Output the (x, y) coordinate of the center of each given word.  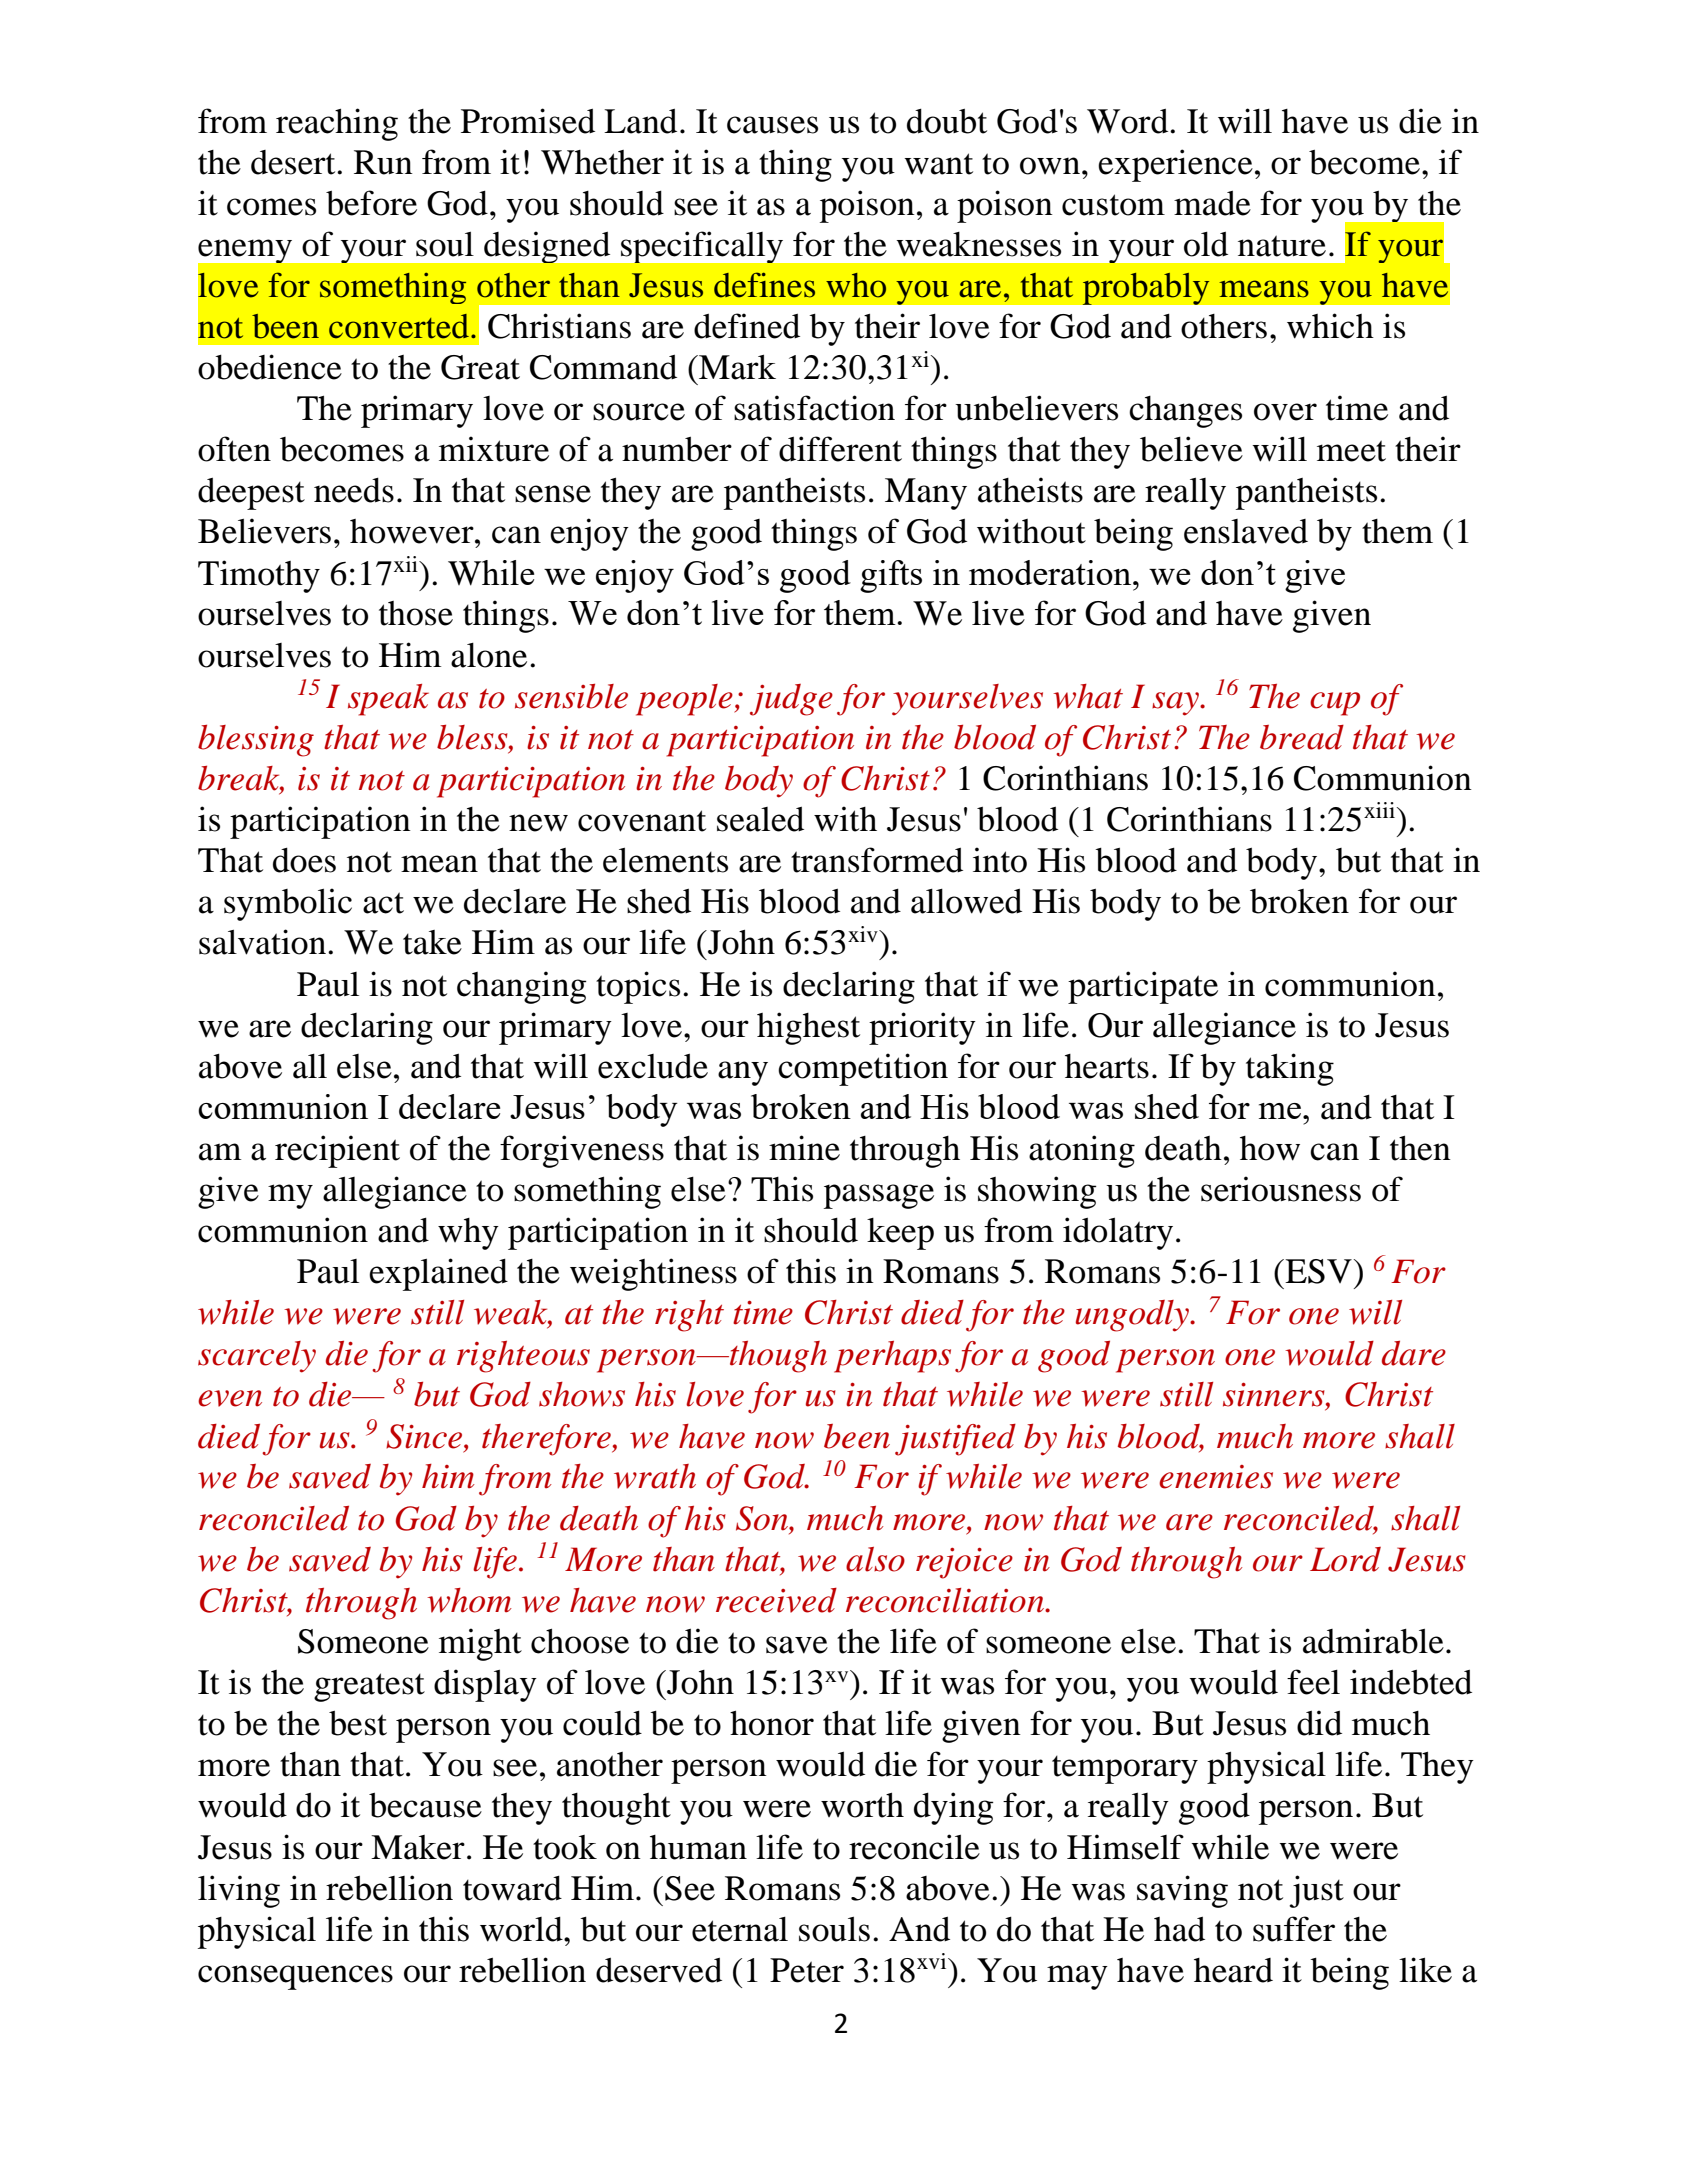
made (1212, 203)
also (875, 1559)
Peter (807, 1970)
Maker (418, 1847)
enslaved (1246, 531)
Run (383, 162)
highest (808, 1028)
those (416, 613)
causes (772, 125)
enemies (1216, 1477)
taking (1290, 1069)
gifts (891, 576)
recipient (337, 1151)
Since (425, 1436)
